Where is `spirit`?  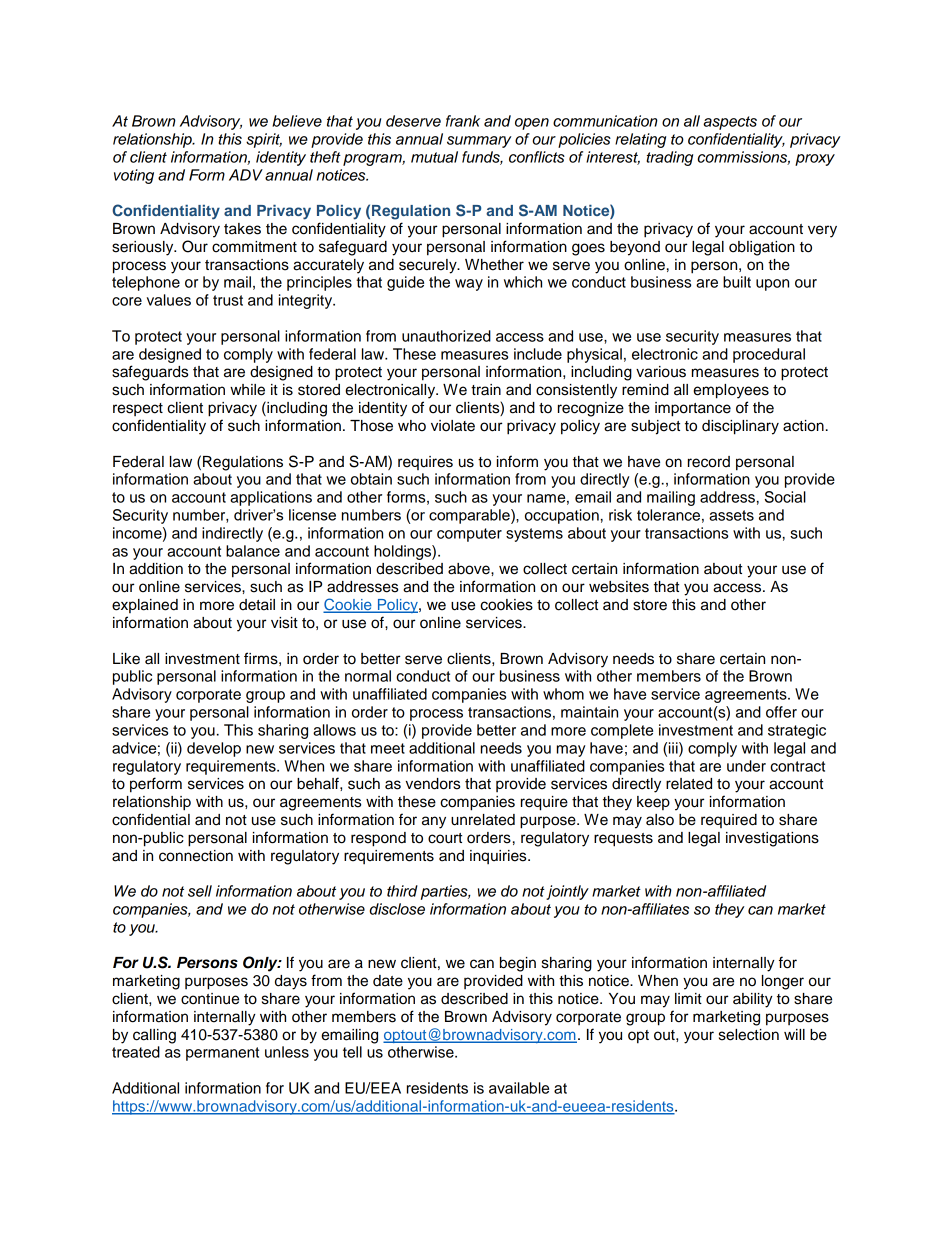
spirit is located at coordinates (264, 140).
